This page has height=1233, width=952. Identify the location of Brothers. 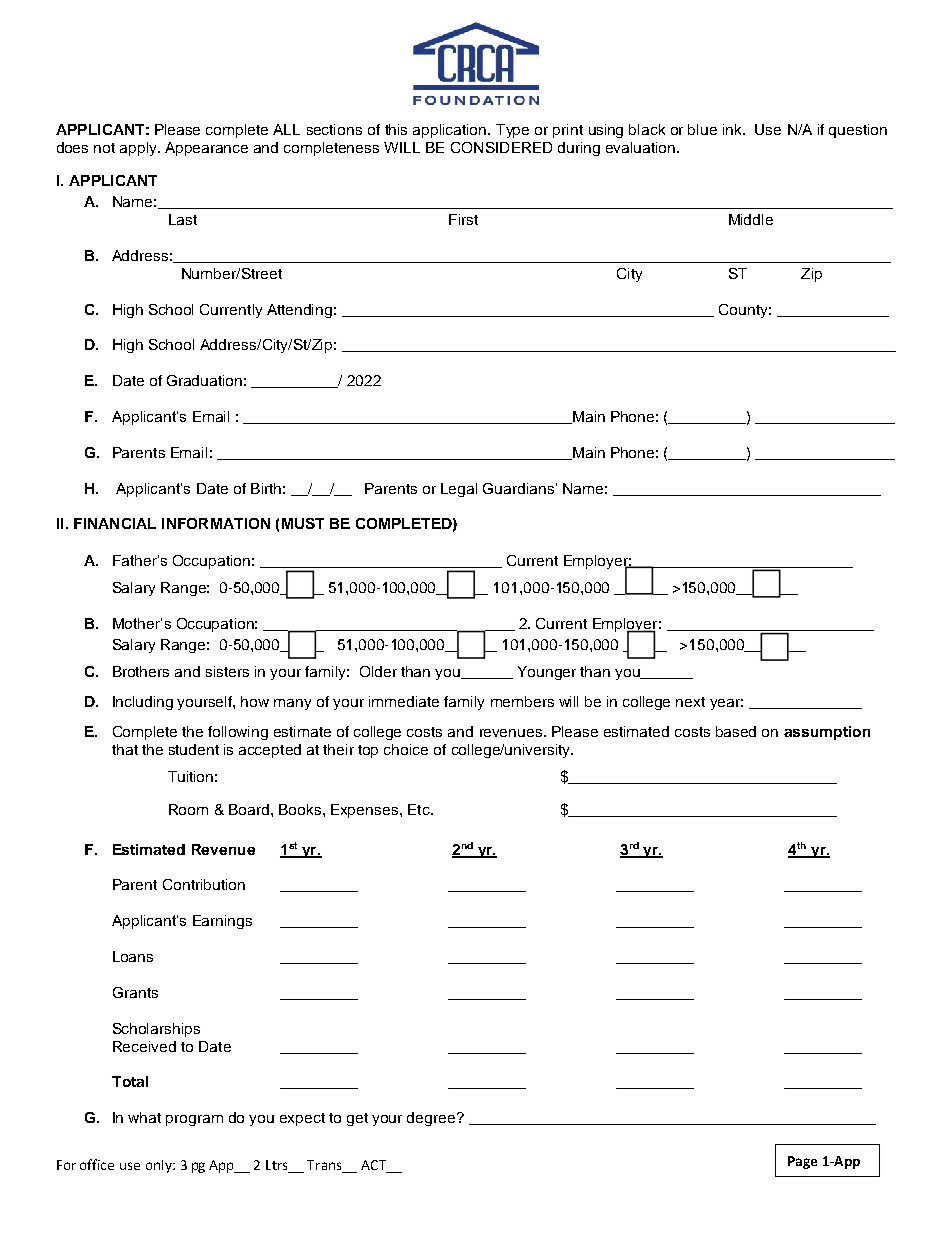
(141, 671).
